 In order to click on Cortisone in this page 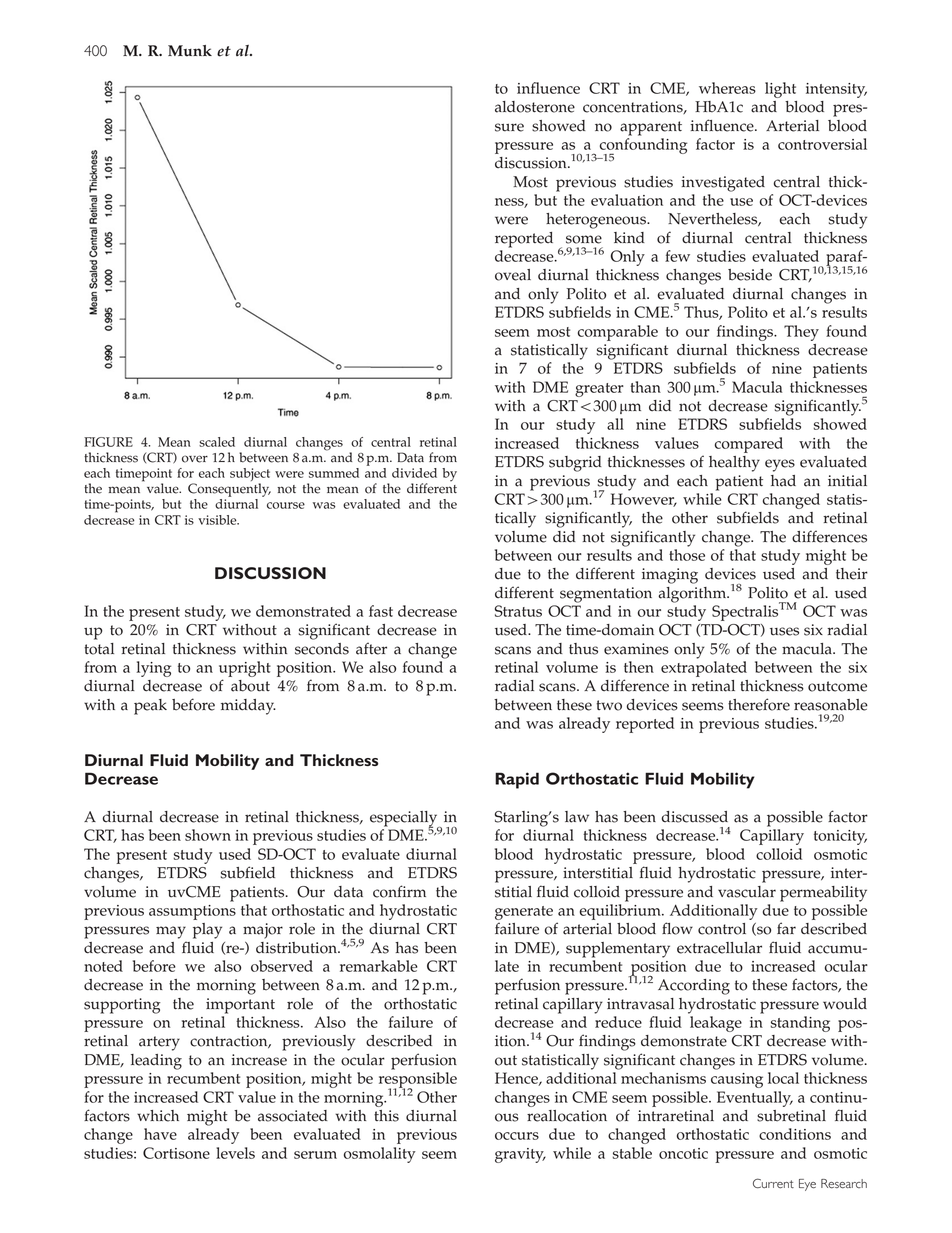, I will do `click(176, 1153)`.
